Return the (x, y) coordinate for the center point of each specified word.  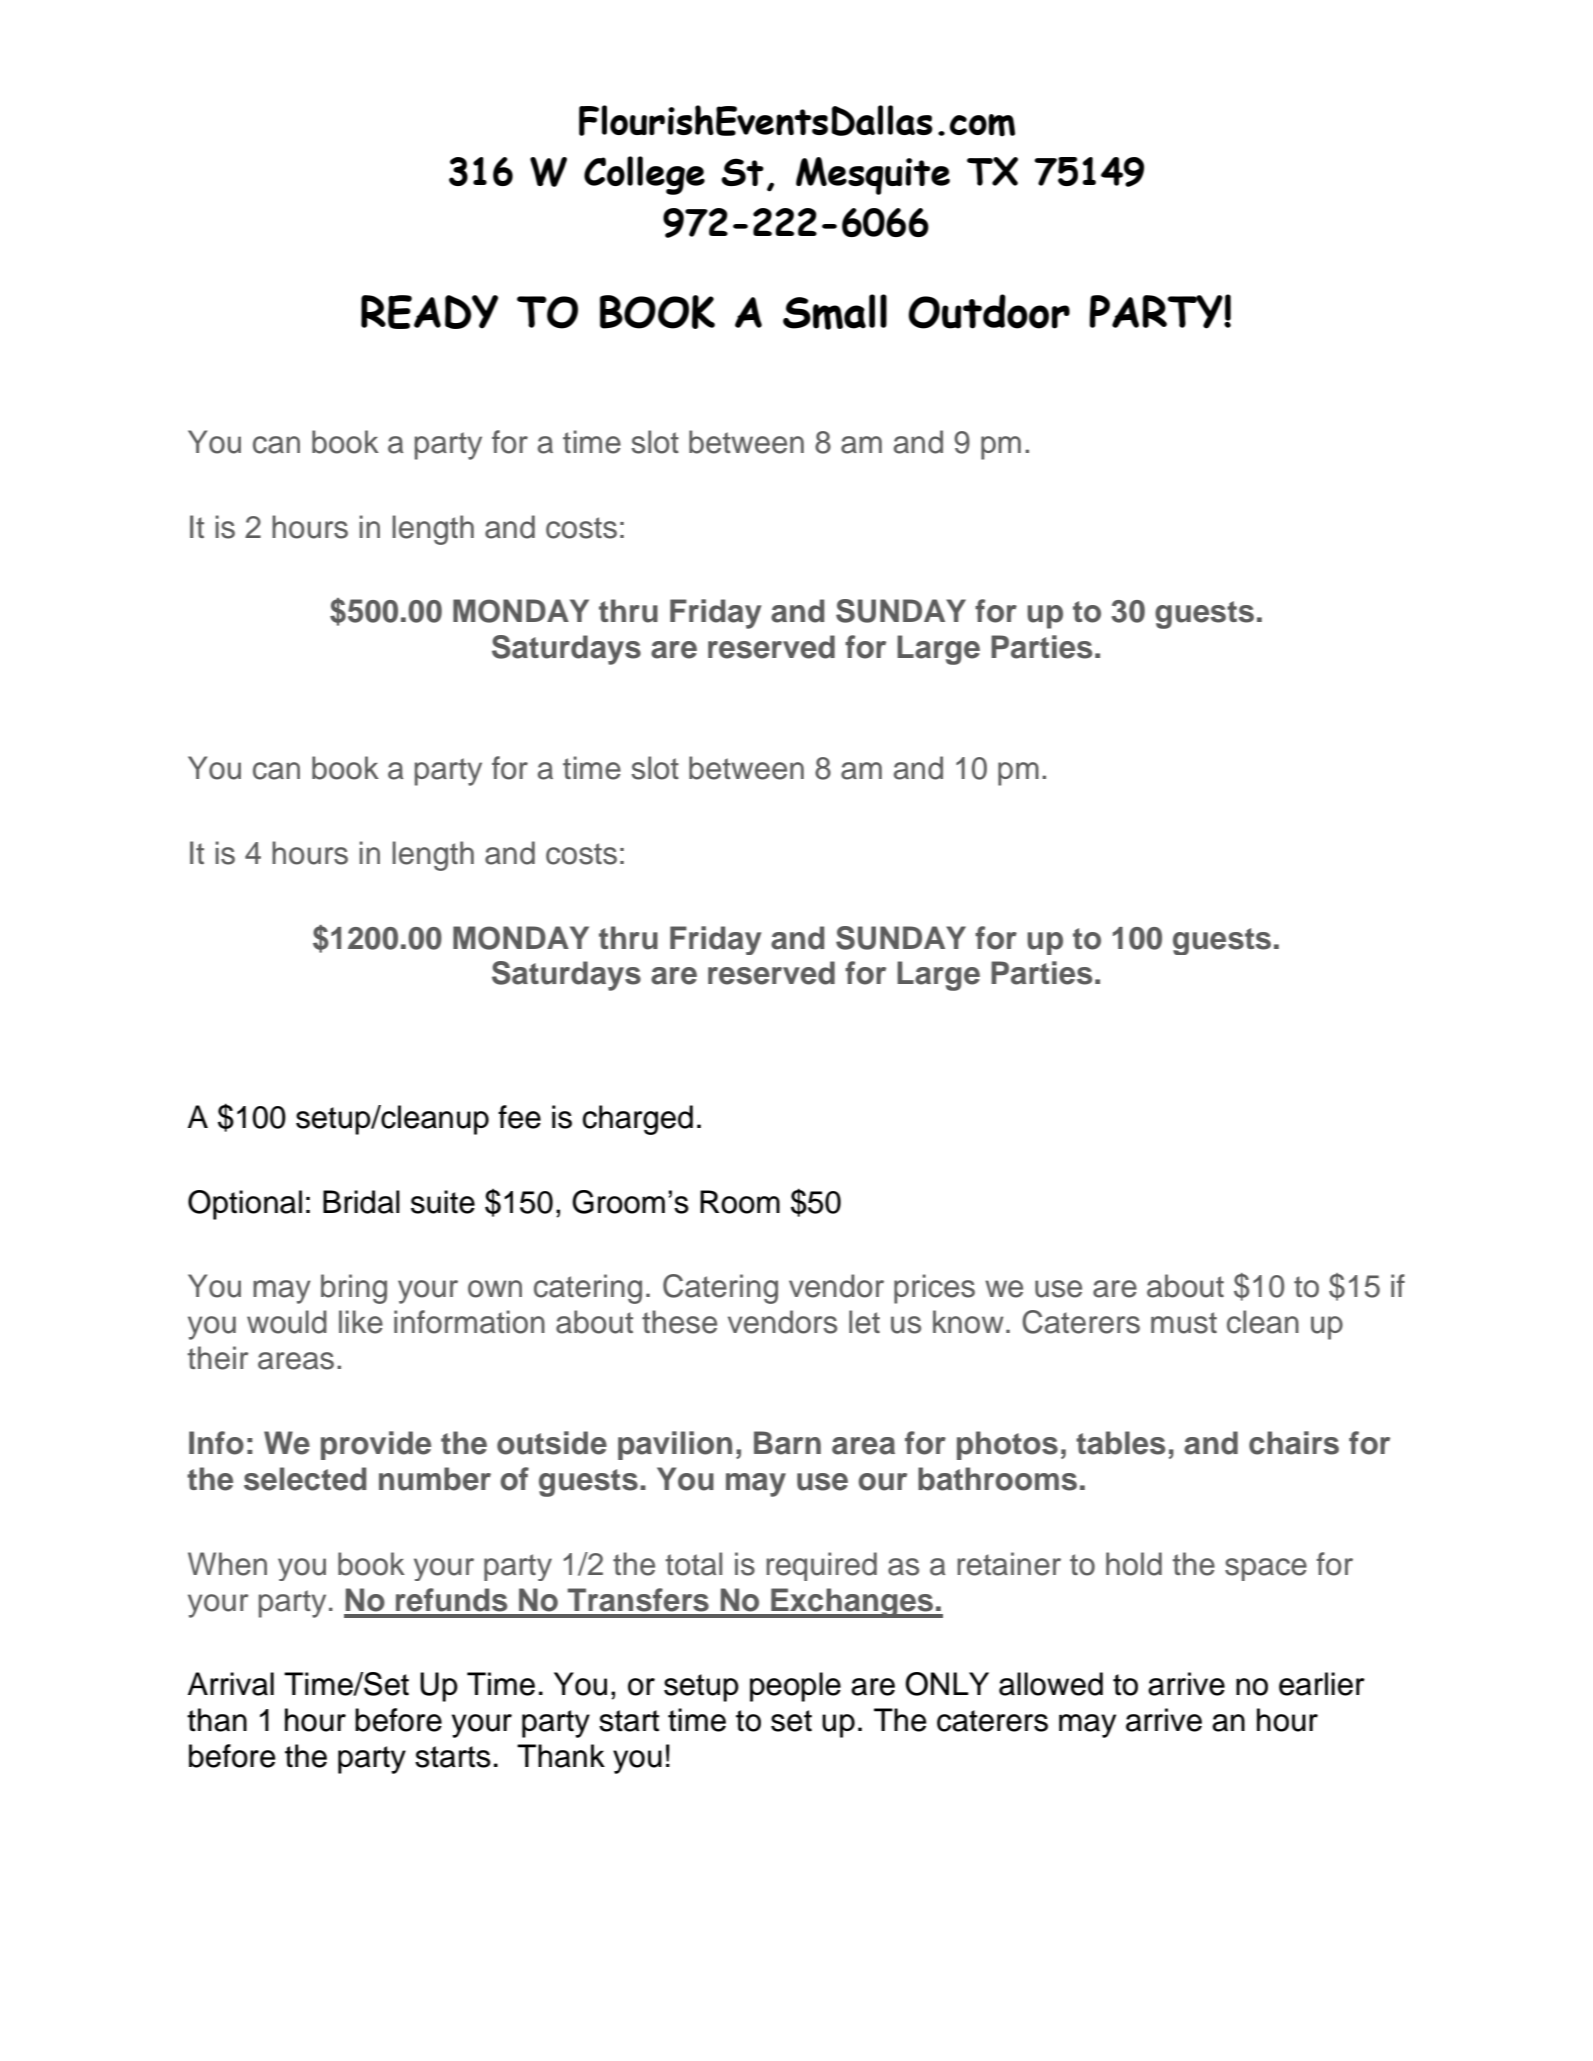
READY (429, 312)
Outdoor (989, 311)
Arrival (231, 1684)
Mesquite (873, 176)
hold (1134, 1564)
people (795, 1687)
